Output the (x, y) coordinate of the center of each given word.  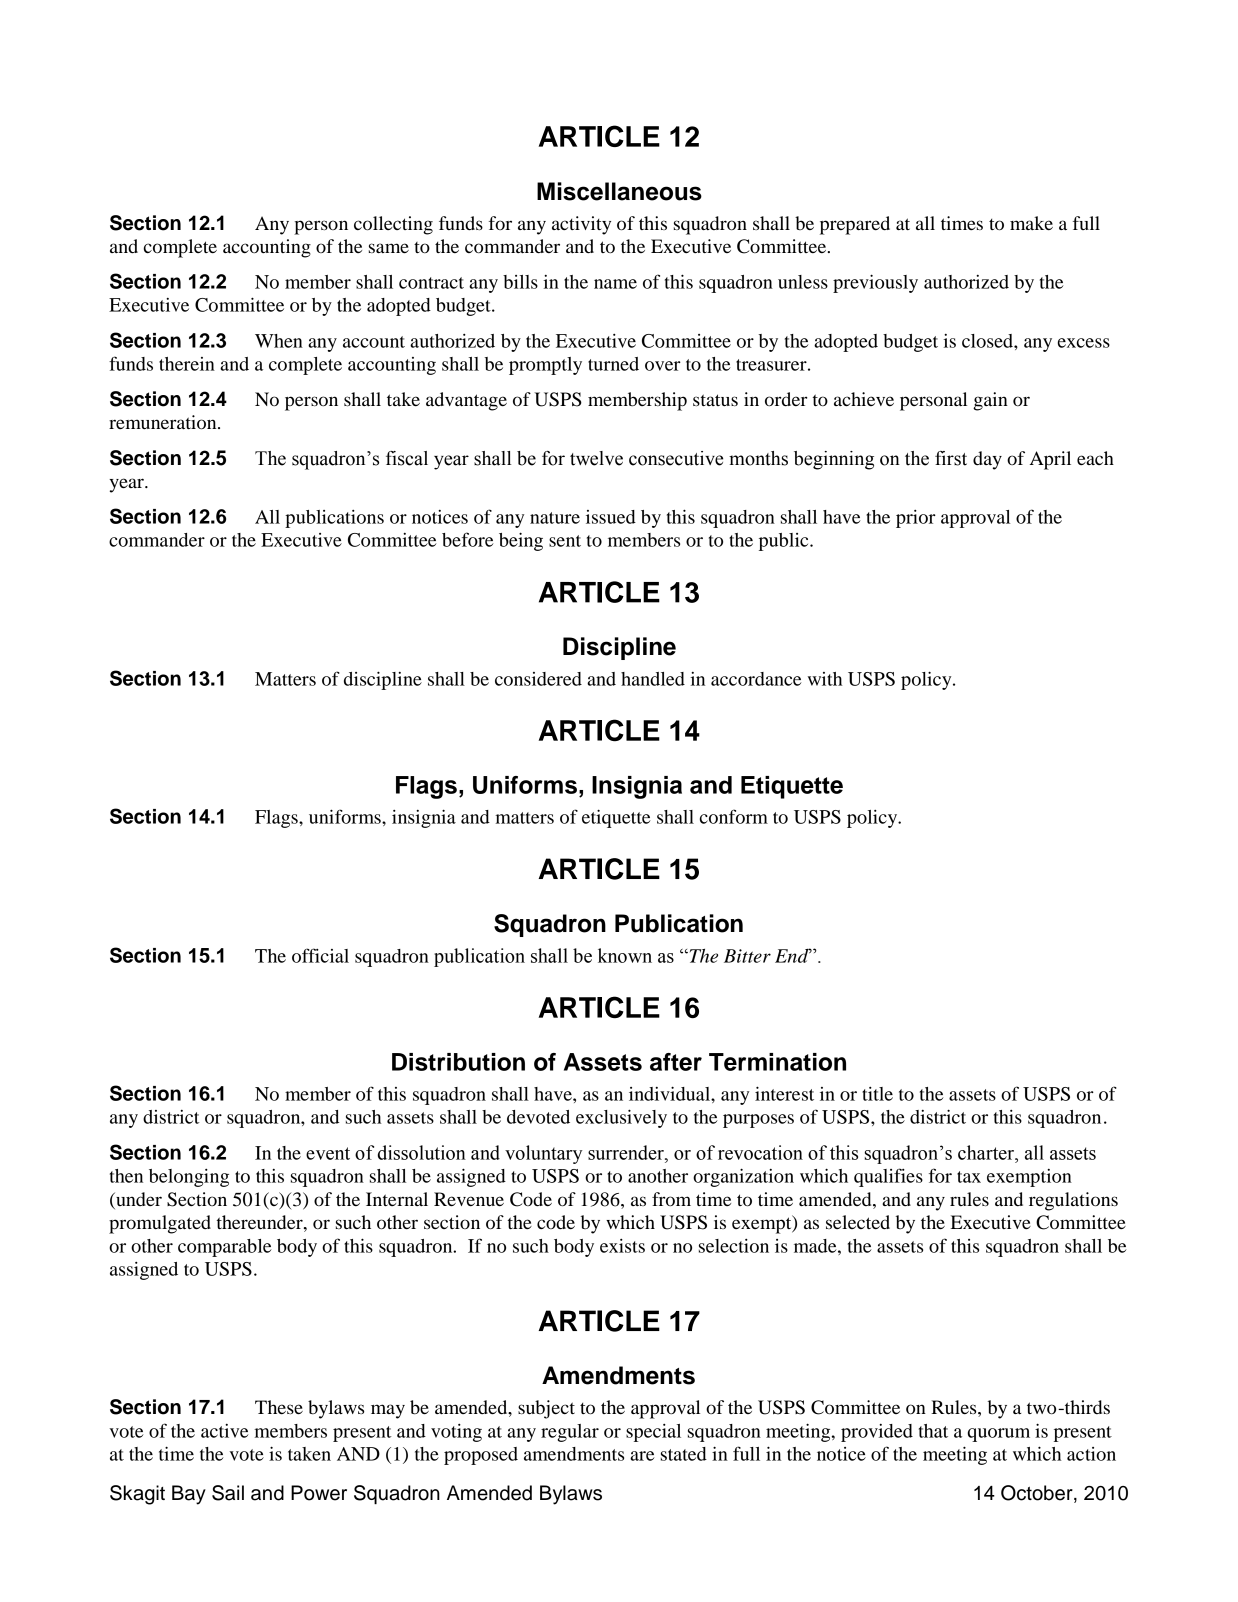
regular (570, 1433)
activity (581, 225)
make (1031, 223)
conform (734, 816)
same (389, 248)
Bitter (747, 956)
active (225, 1431)
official (320, 955)
